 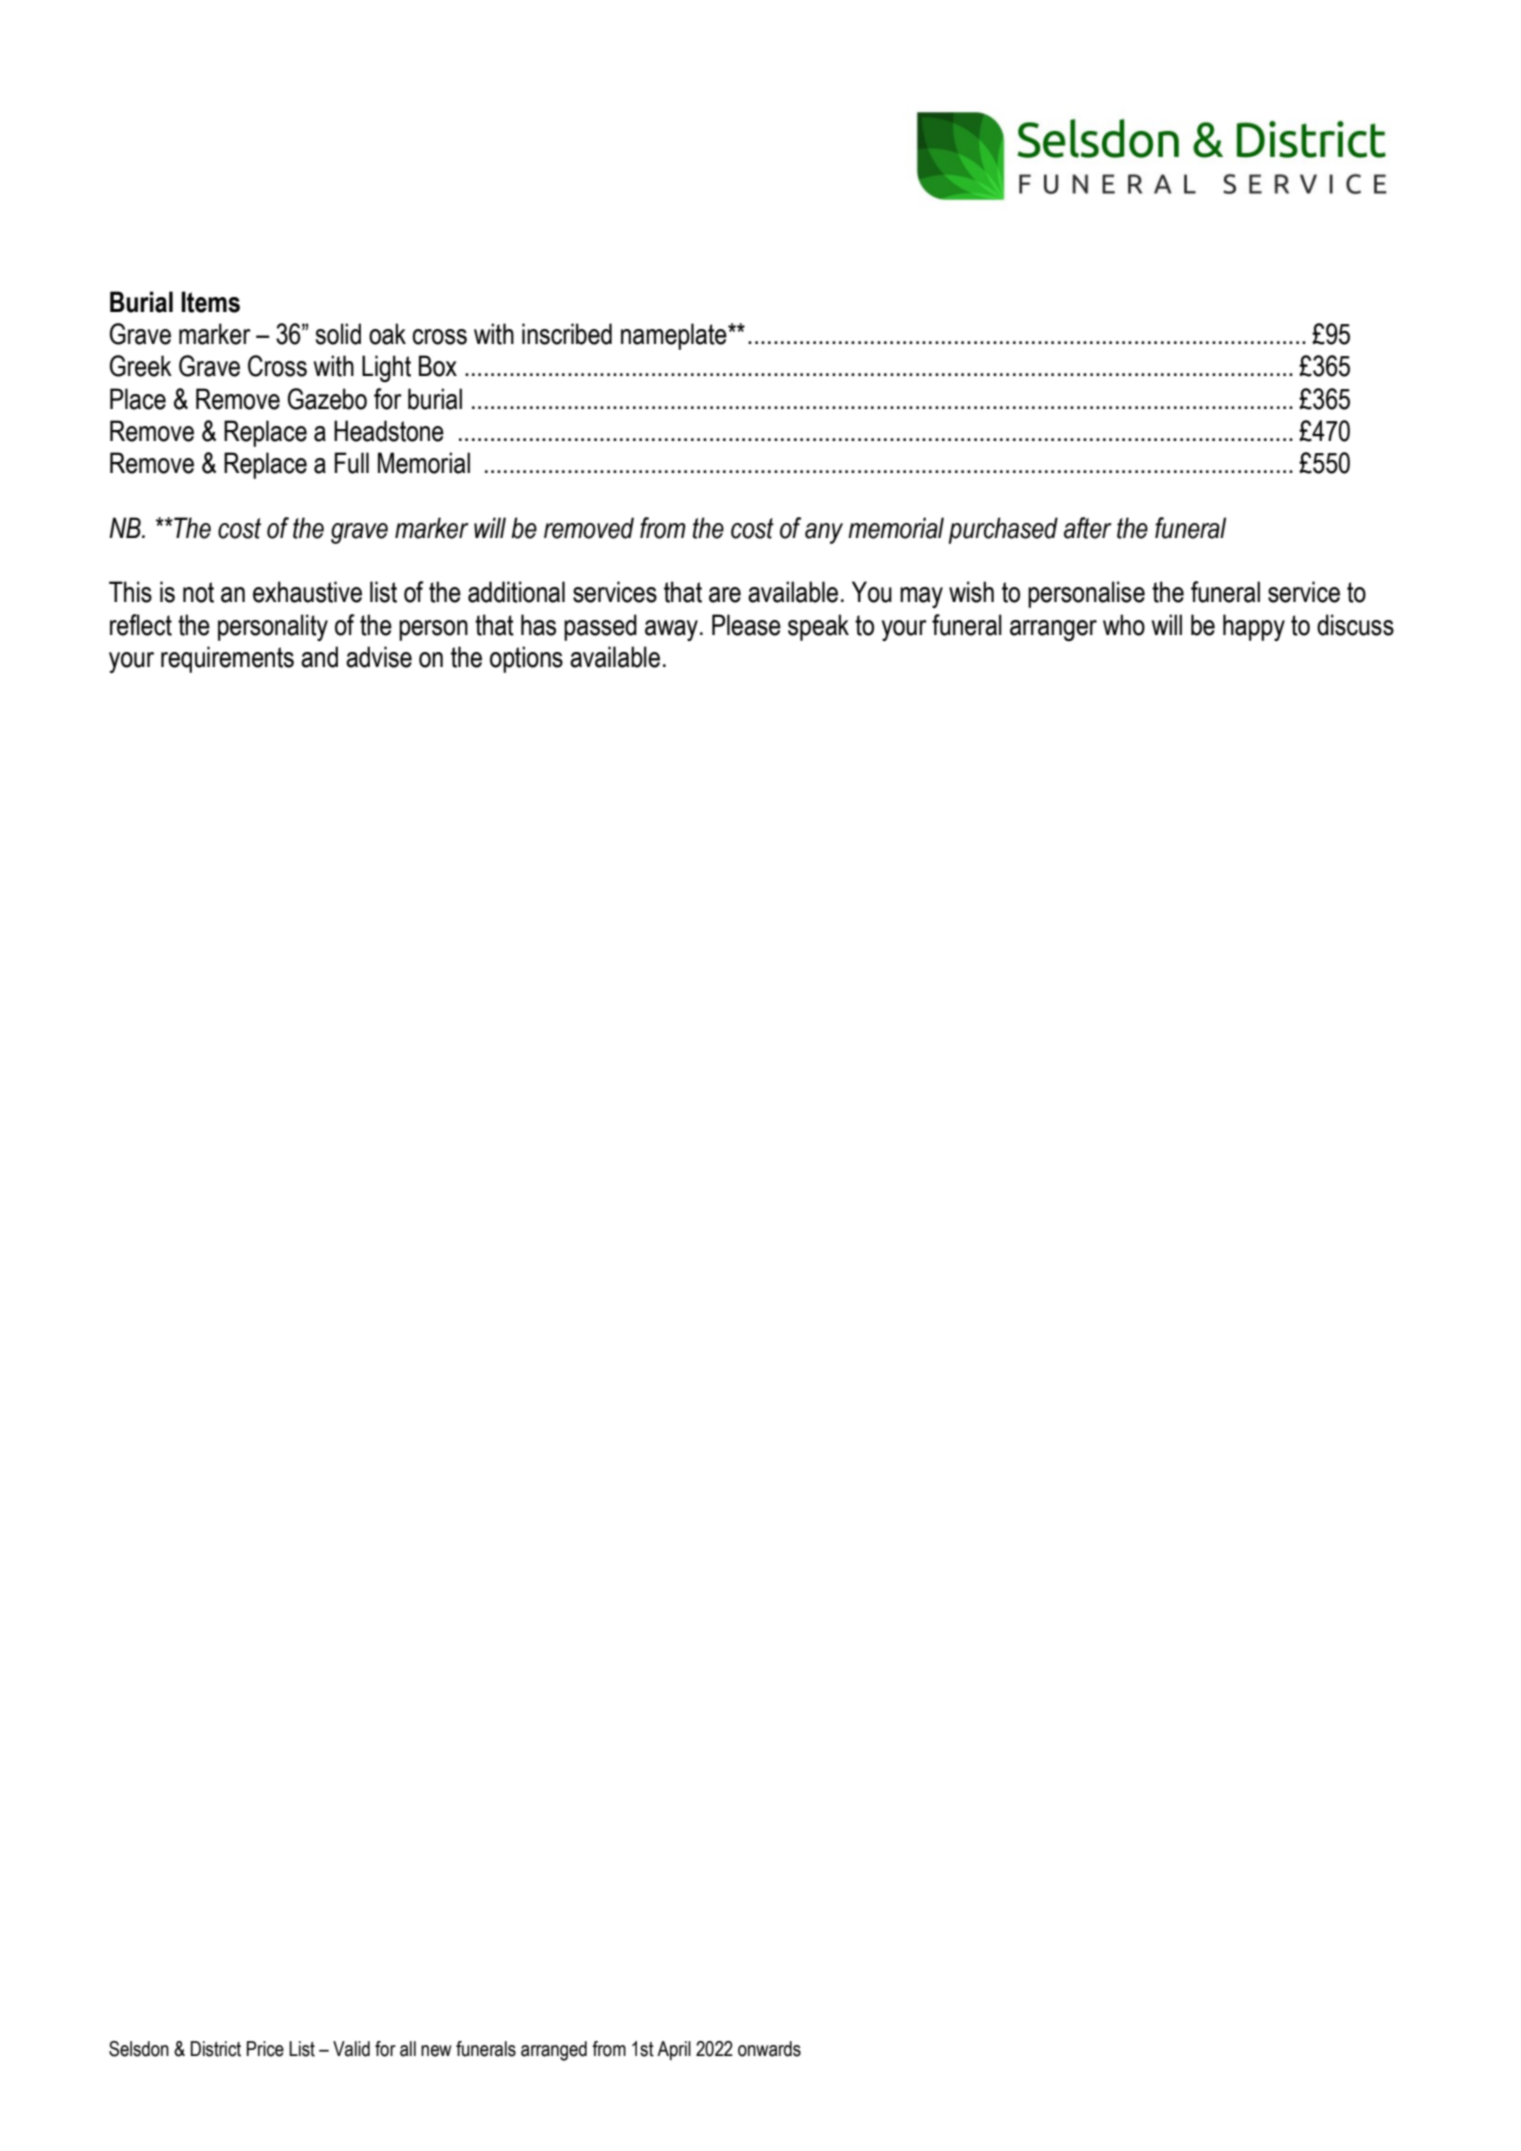 I want to click on Please, so click(x=746, y=625).
